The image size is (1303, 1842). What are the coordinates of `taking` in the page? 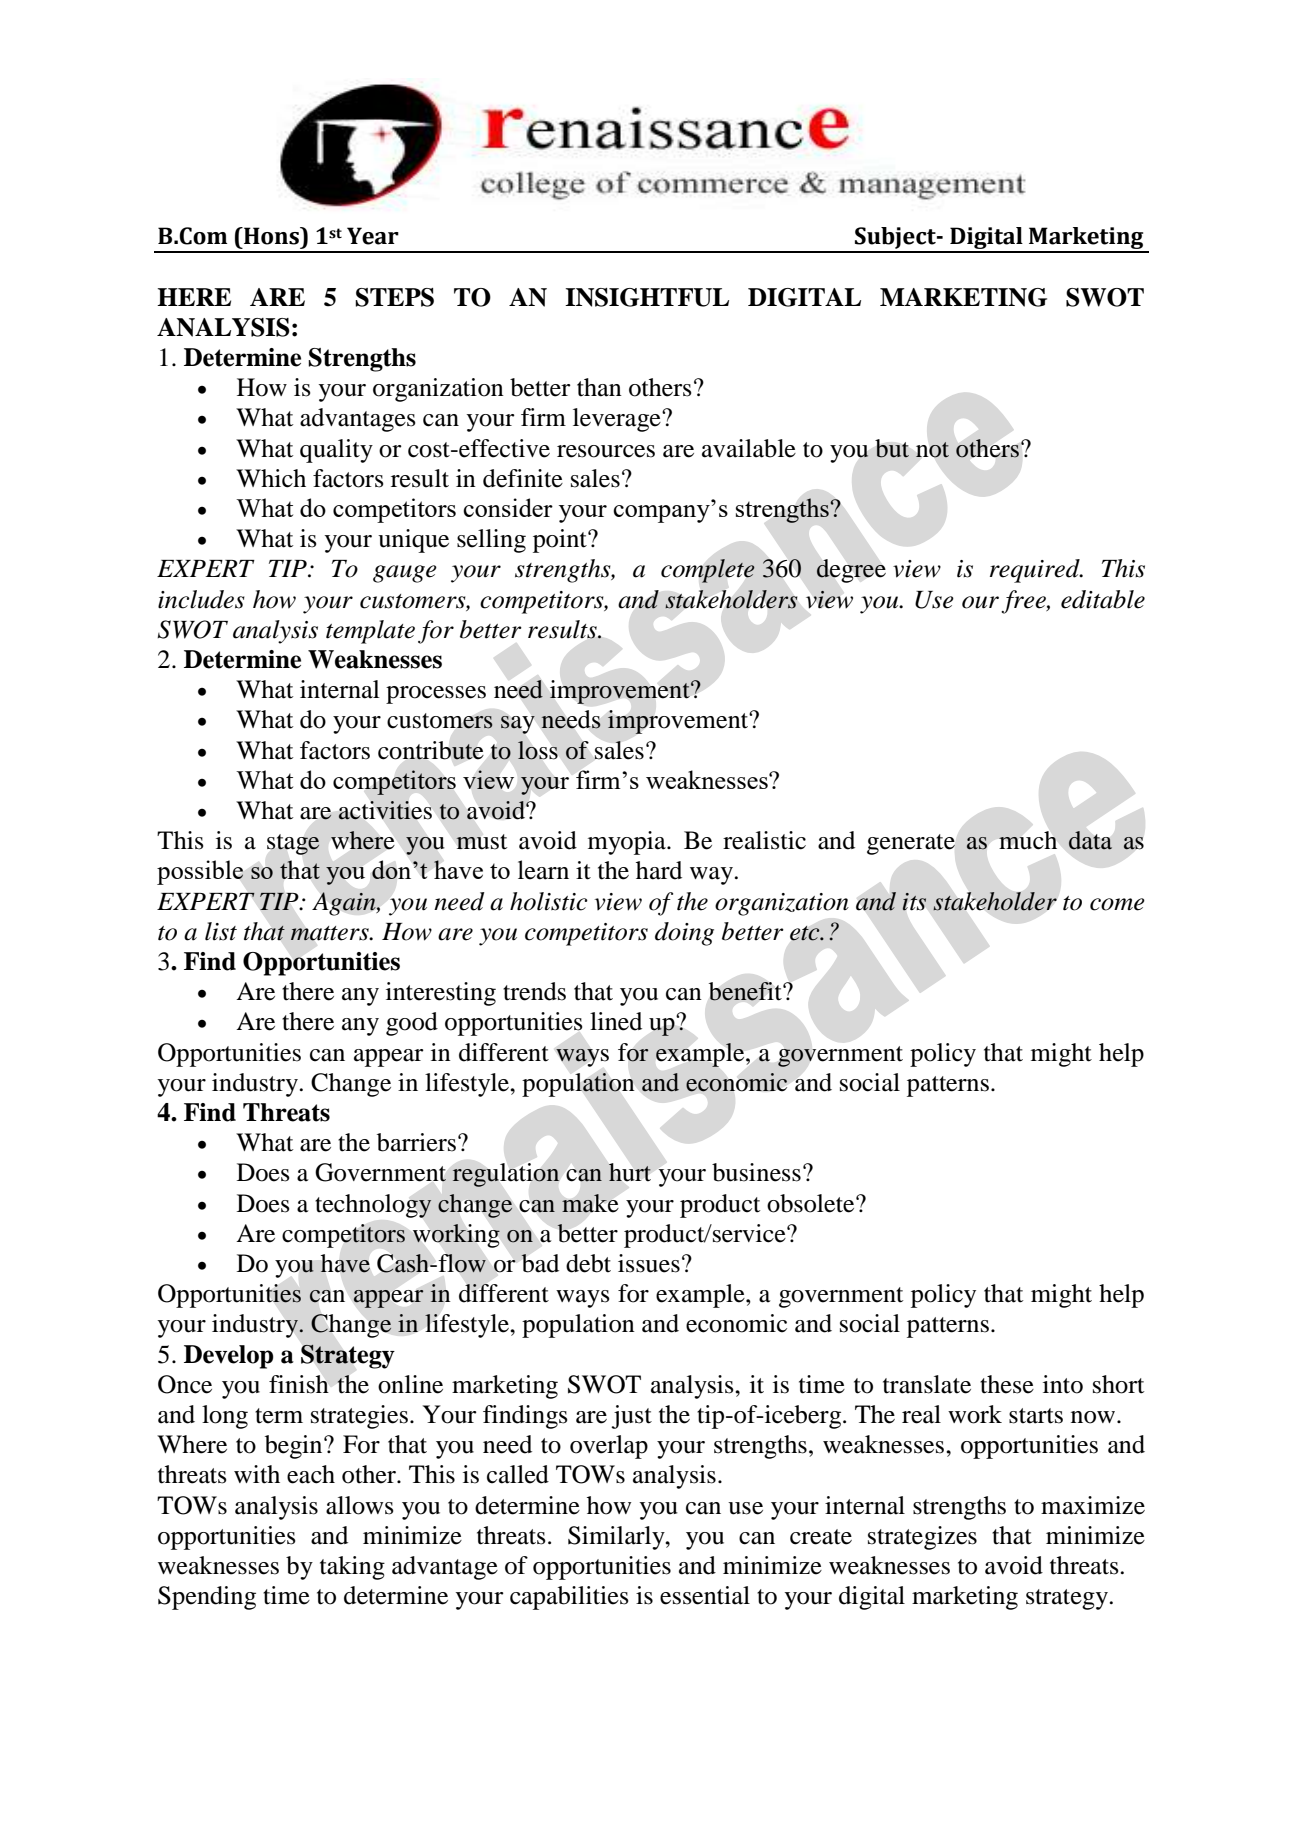 It's located at (352, 1568).
